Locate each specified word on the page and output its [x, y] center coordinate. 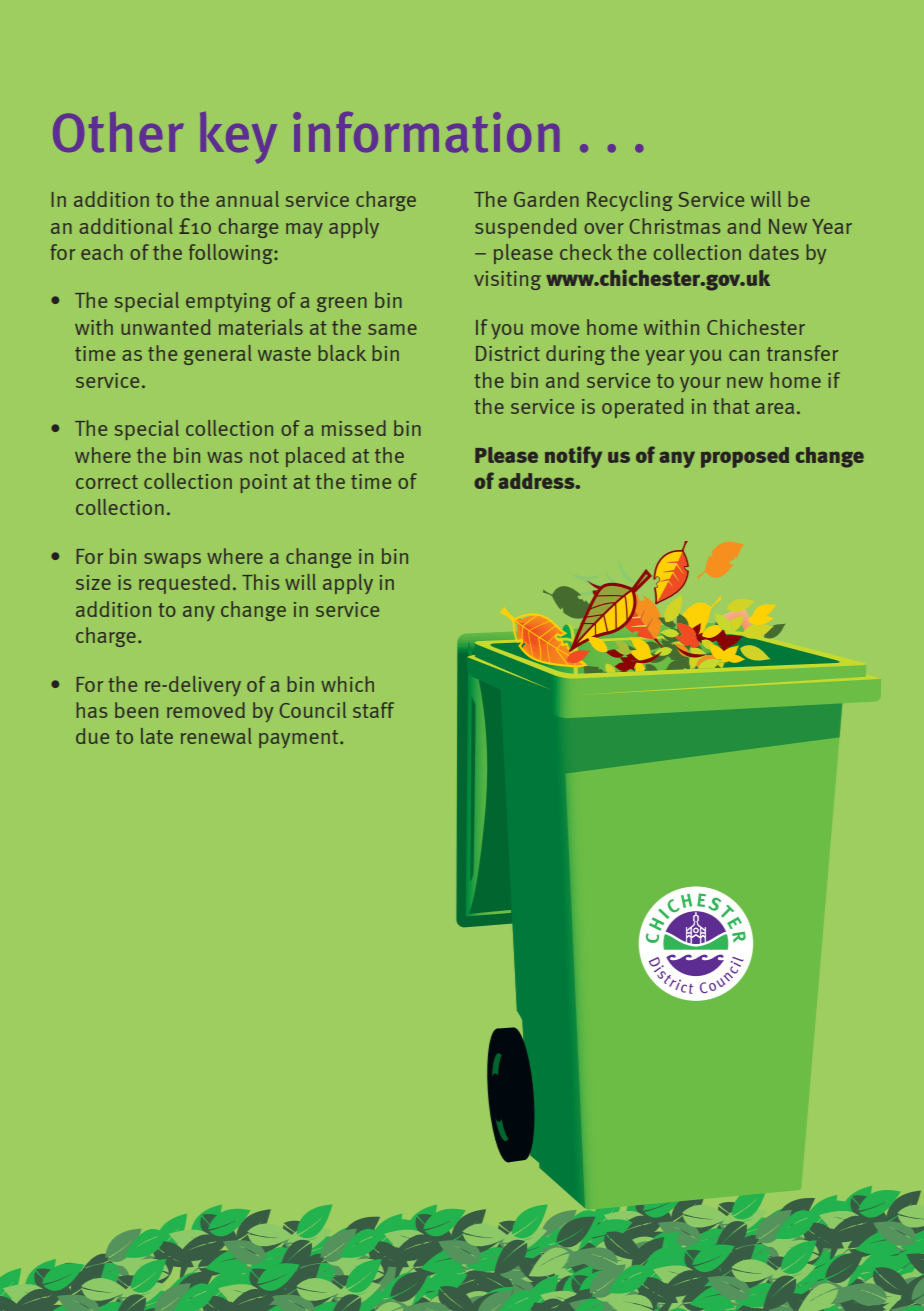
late [157, 736]
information [426, 132]
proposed [745, 457]
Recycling [629, 201]
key [238, 137]
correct [107, 482]
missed [354, 428]
